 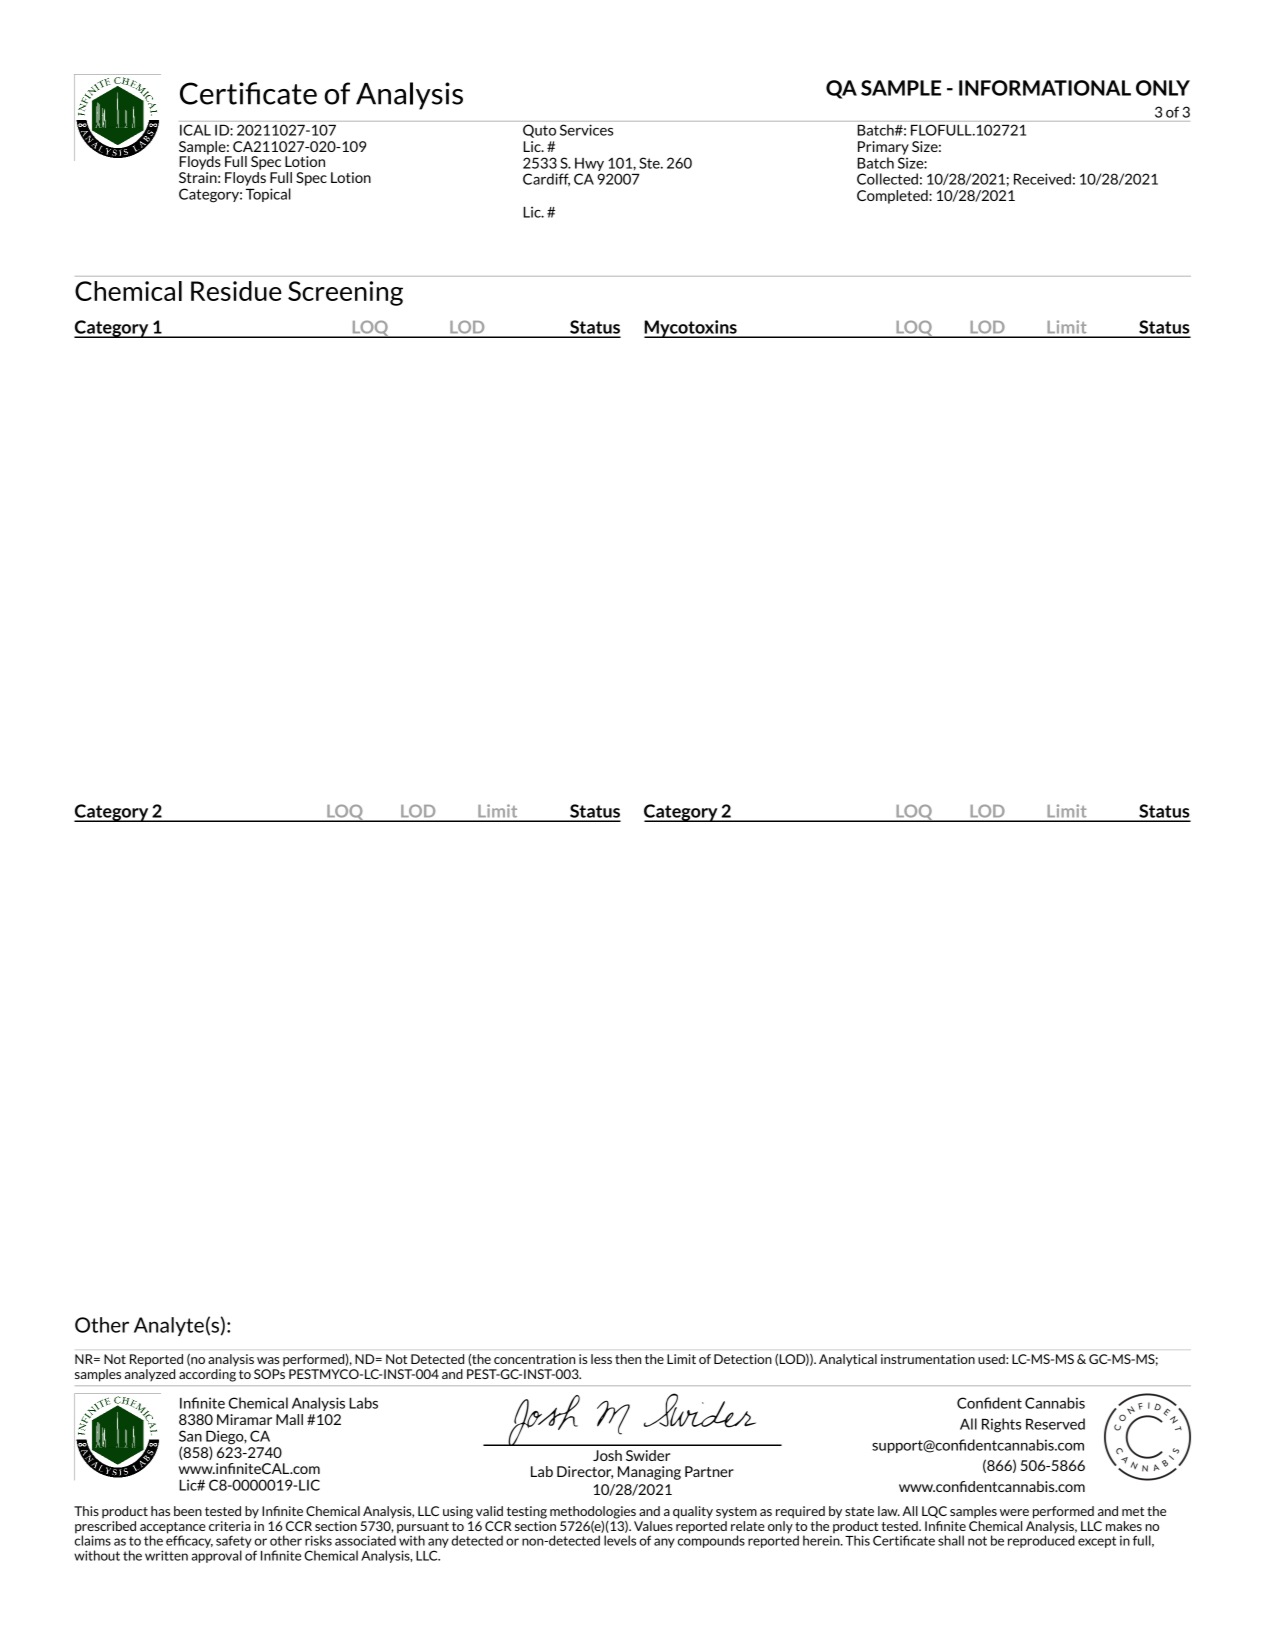 What do you see at coordinates (1045, 88) in the screenshot?
I see `INFORMATIONAL` at bounding box center [1045, 88].
